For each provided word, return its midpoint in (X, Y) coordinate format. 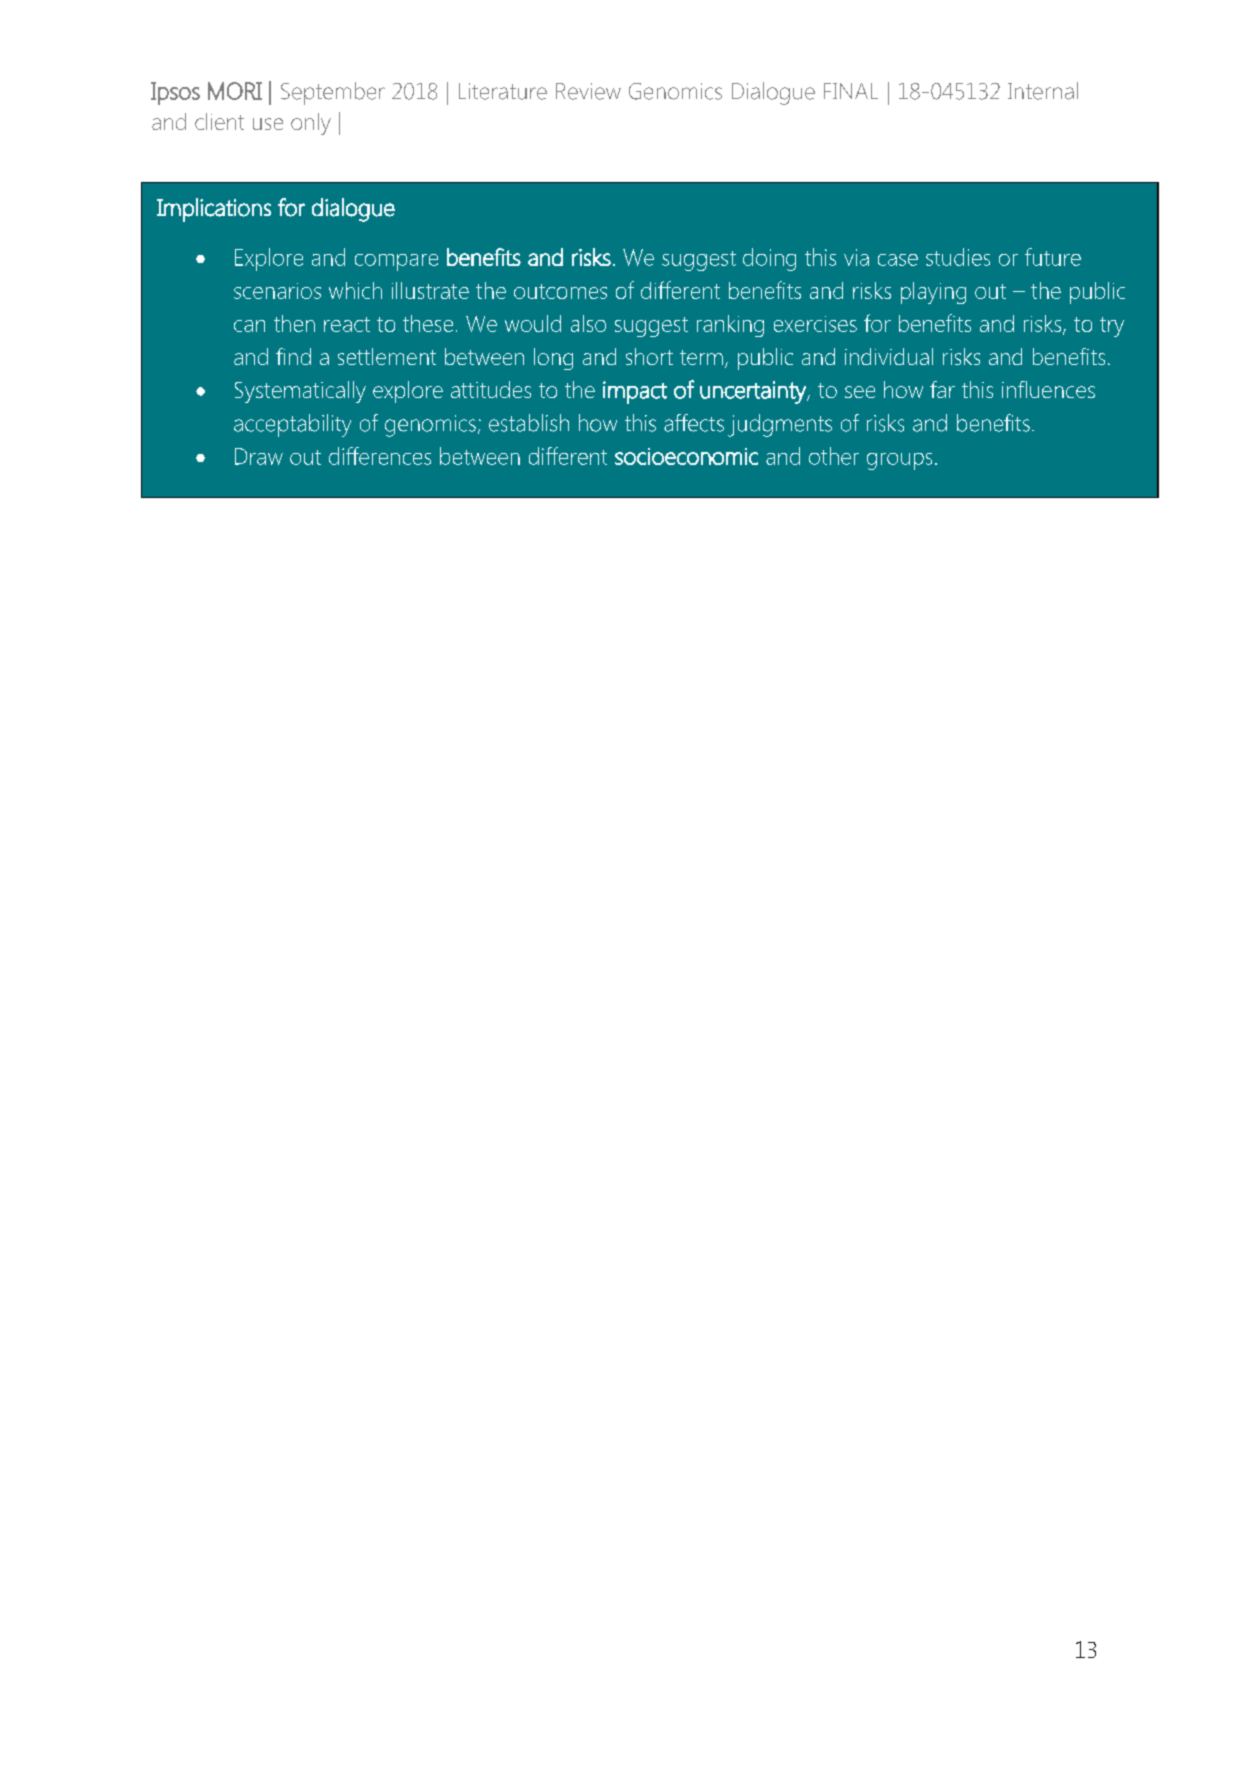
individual (889, 356)
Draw (259, 456)
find (293, 356)
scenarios (277, 291)
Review (588, 91)
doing (769, 259)
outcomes (560, 291)
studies (958, 257)
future (1053, 257)
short (649, 356)
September (333, 93)
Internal (1043, 91)
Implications (214, 210)
